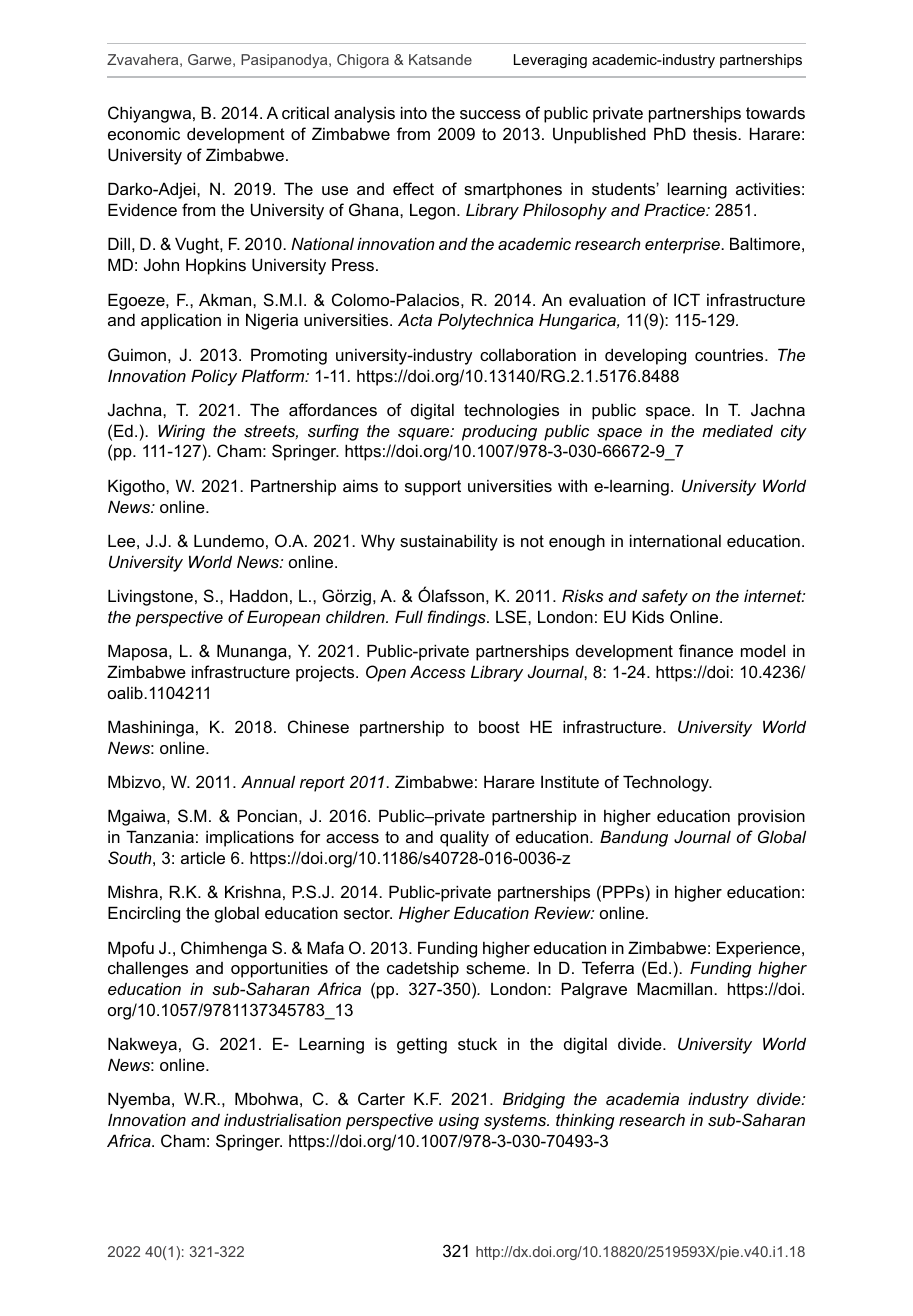 Image resolution: width=913 pixels, height=1316 pixels. Describe the element at coordinates (490, 114) in the screenshot. I see `success` at that location.
